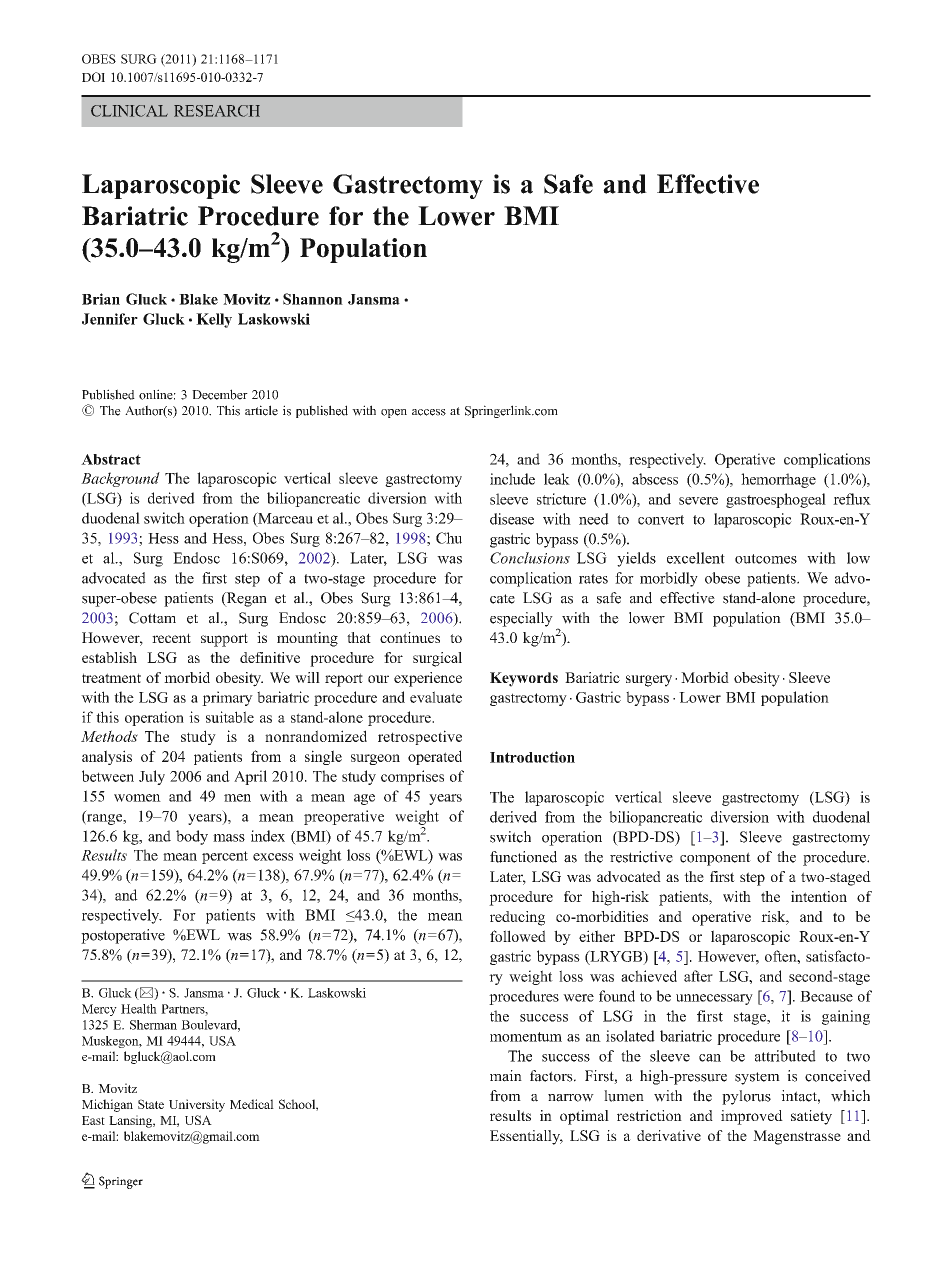  What do you see at coordinates (778, 480) in the screenshot?
I see `hemorrhage` at bounding box center [778, 480].
